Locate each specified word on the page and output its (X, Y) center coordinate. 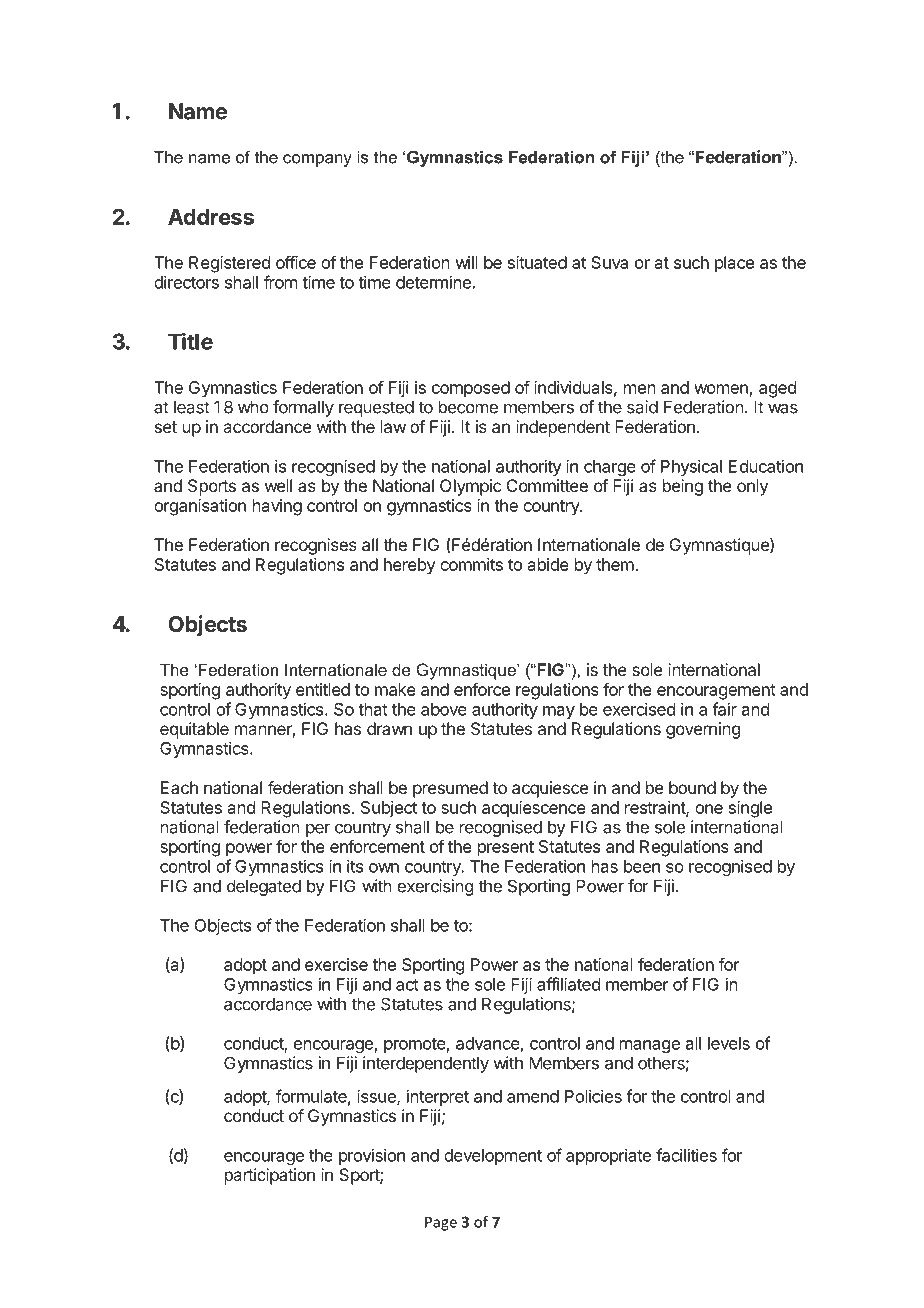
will (466, 262)
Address (211, 217)
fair (724, 709)
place (734, 264)
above (444, 709)
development (493, 1157)
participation (270, 1176)
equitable (194, 730)
